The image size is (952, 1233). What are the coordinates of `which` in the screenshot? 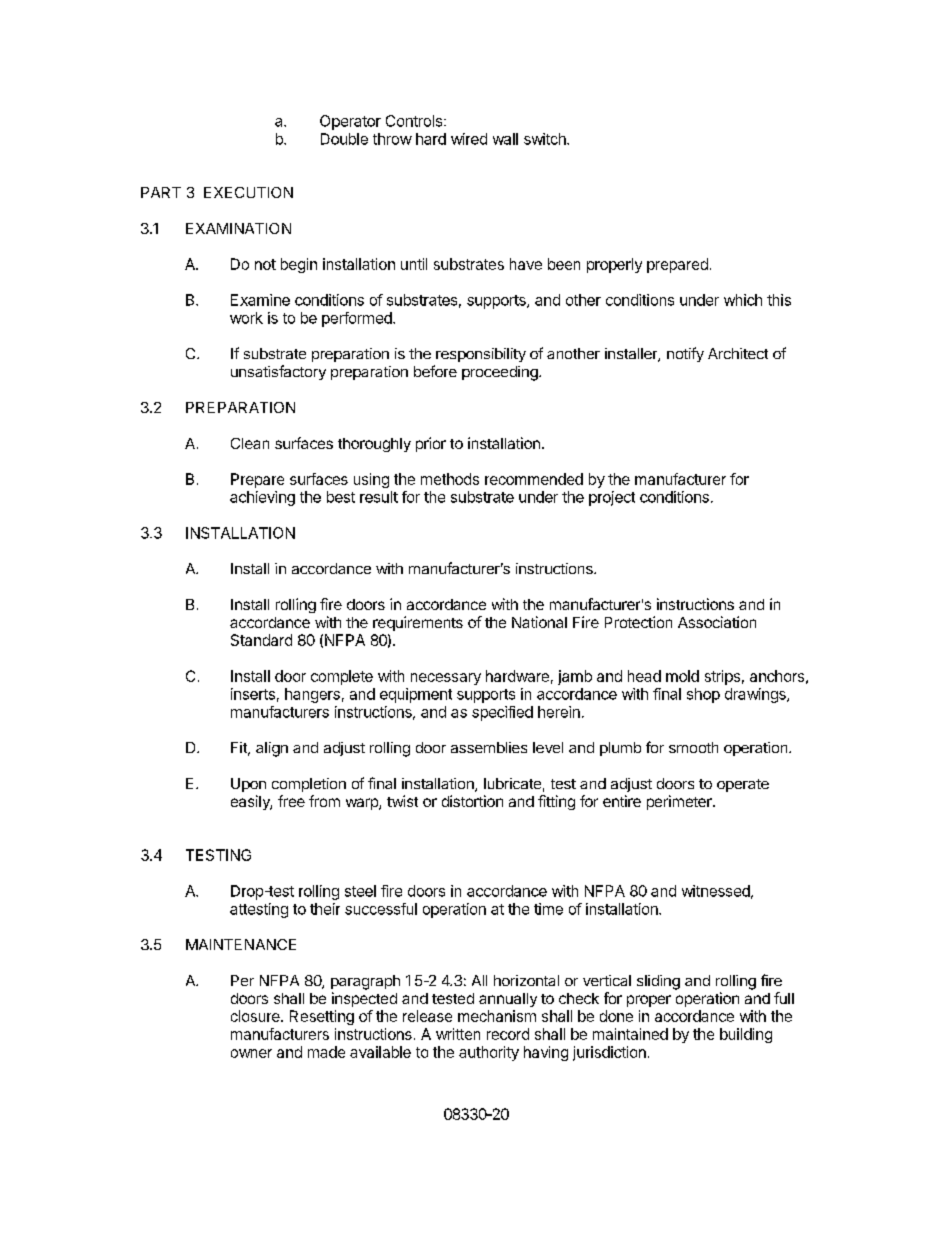 It's located at (743, 300).
